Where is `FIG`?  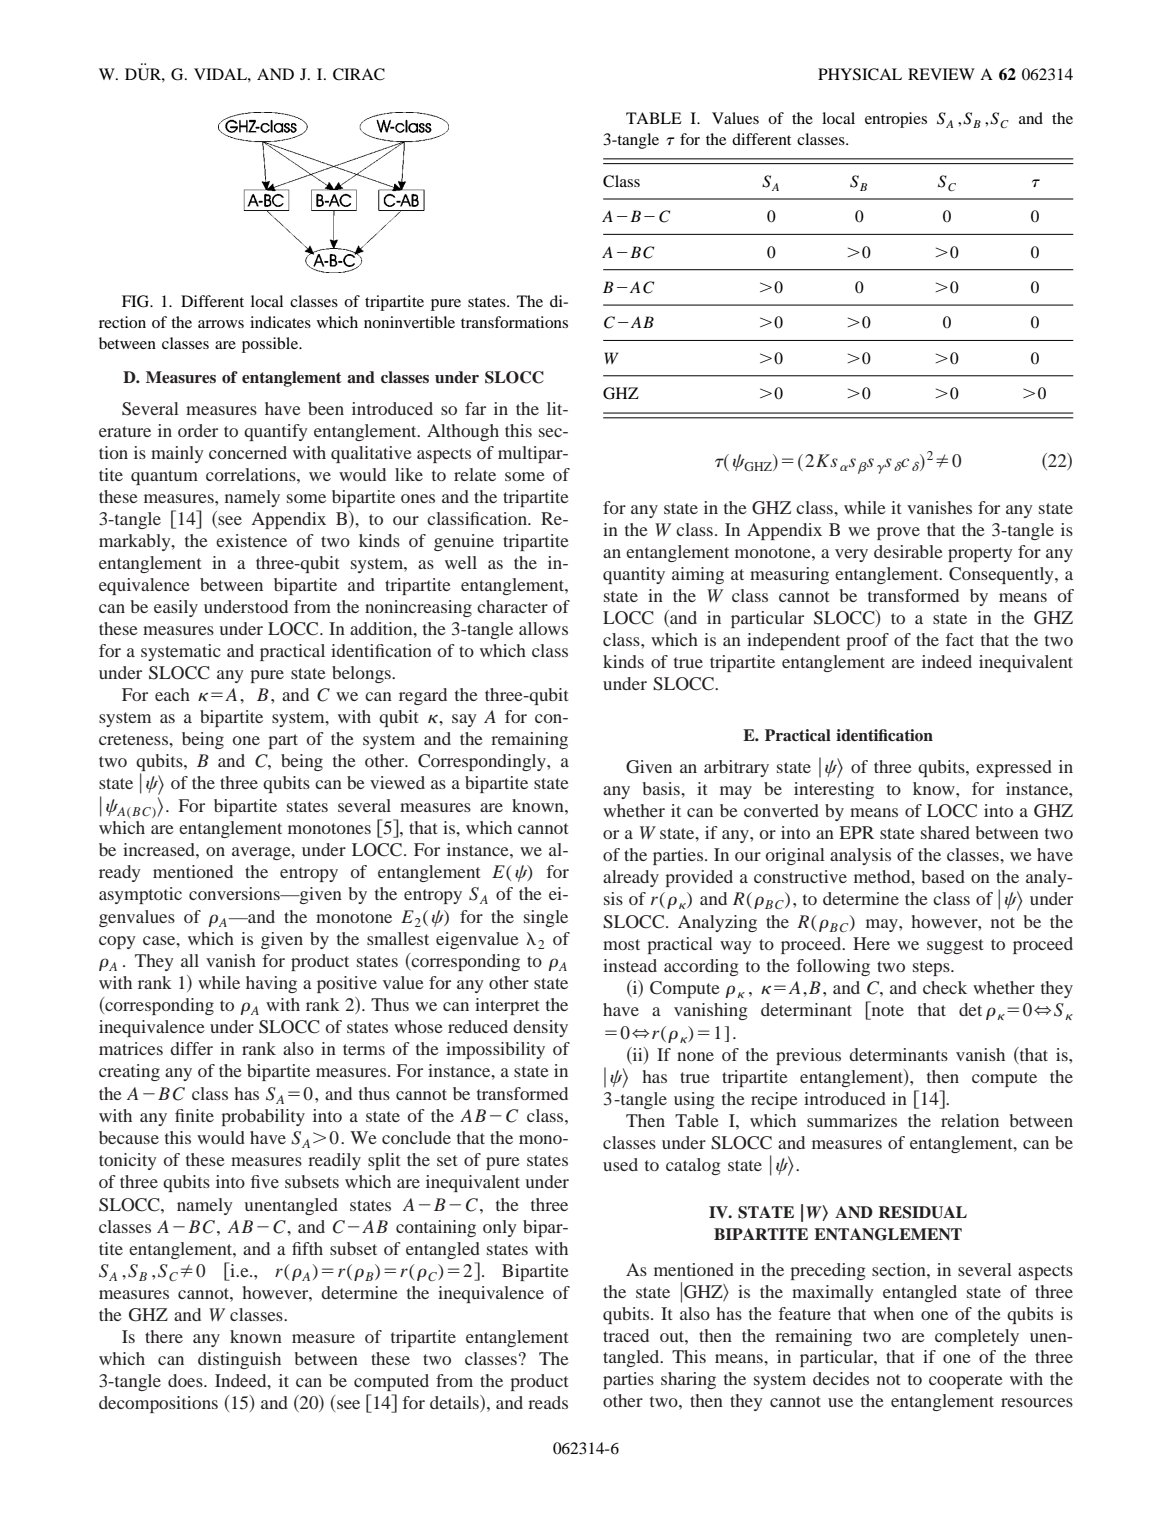
FIG is located at coordinates (137, 301).
